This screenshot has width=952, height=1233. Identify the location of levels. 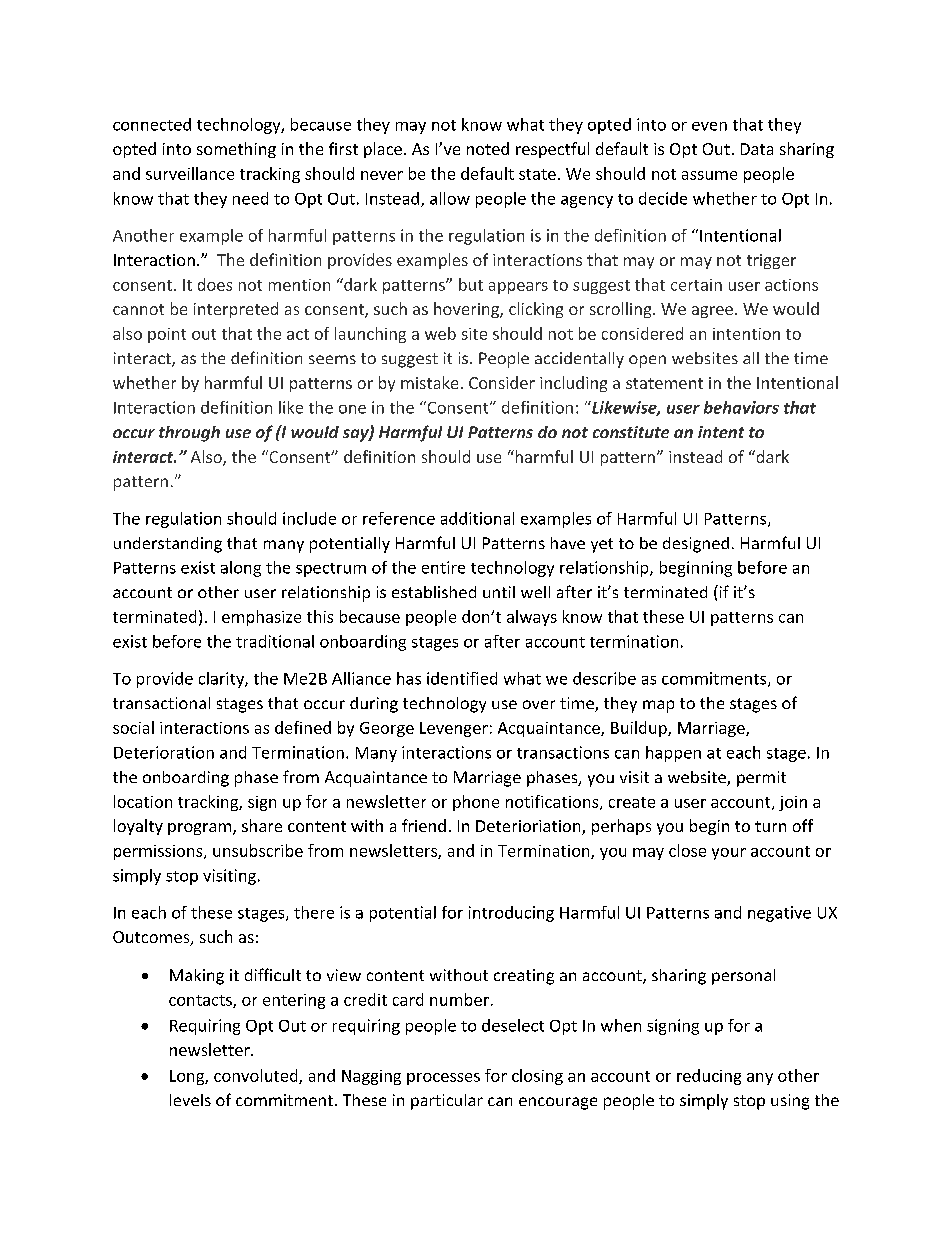
(190, 1100).
